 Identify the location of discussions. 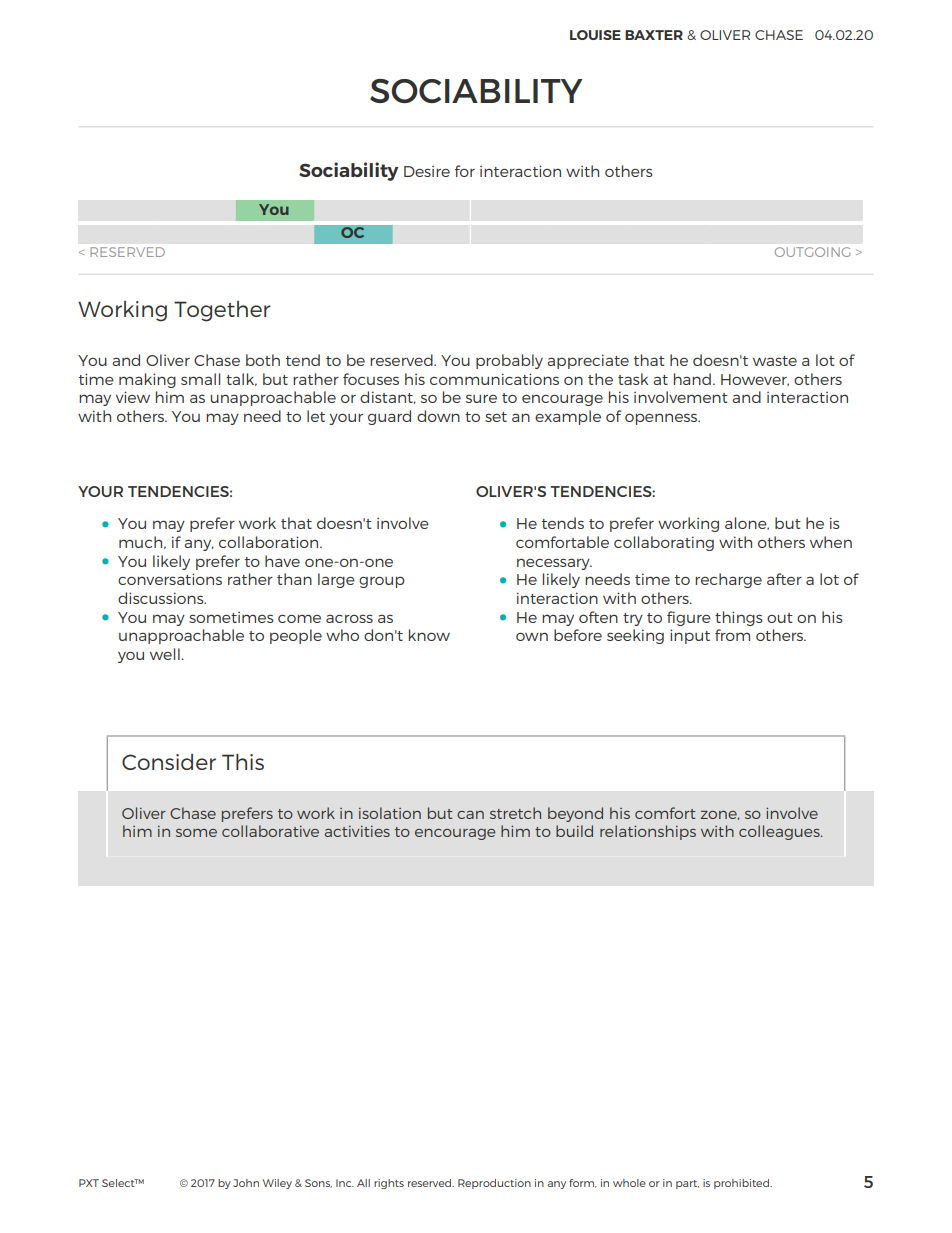
(162, 598).
